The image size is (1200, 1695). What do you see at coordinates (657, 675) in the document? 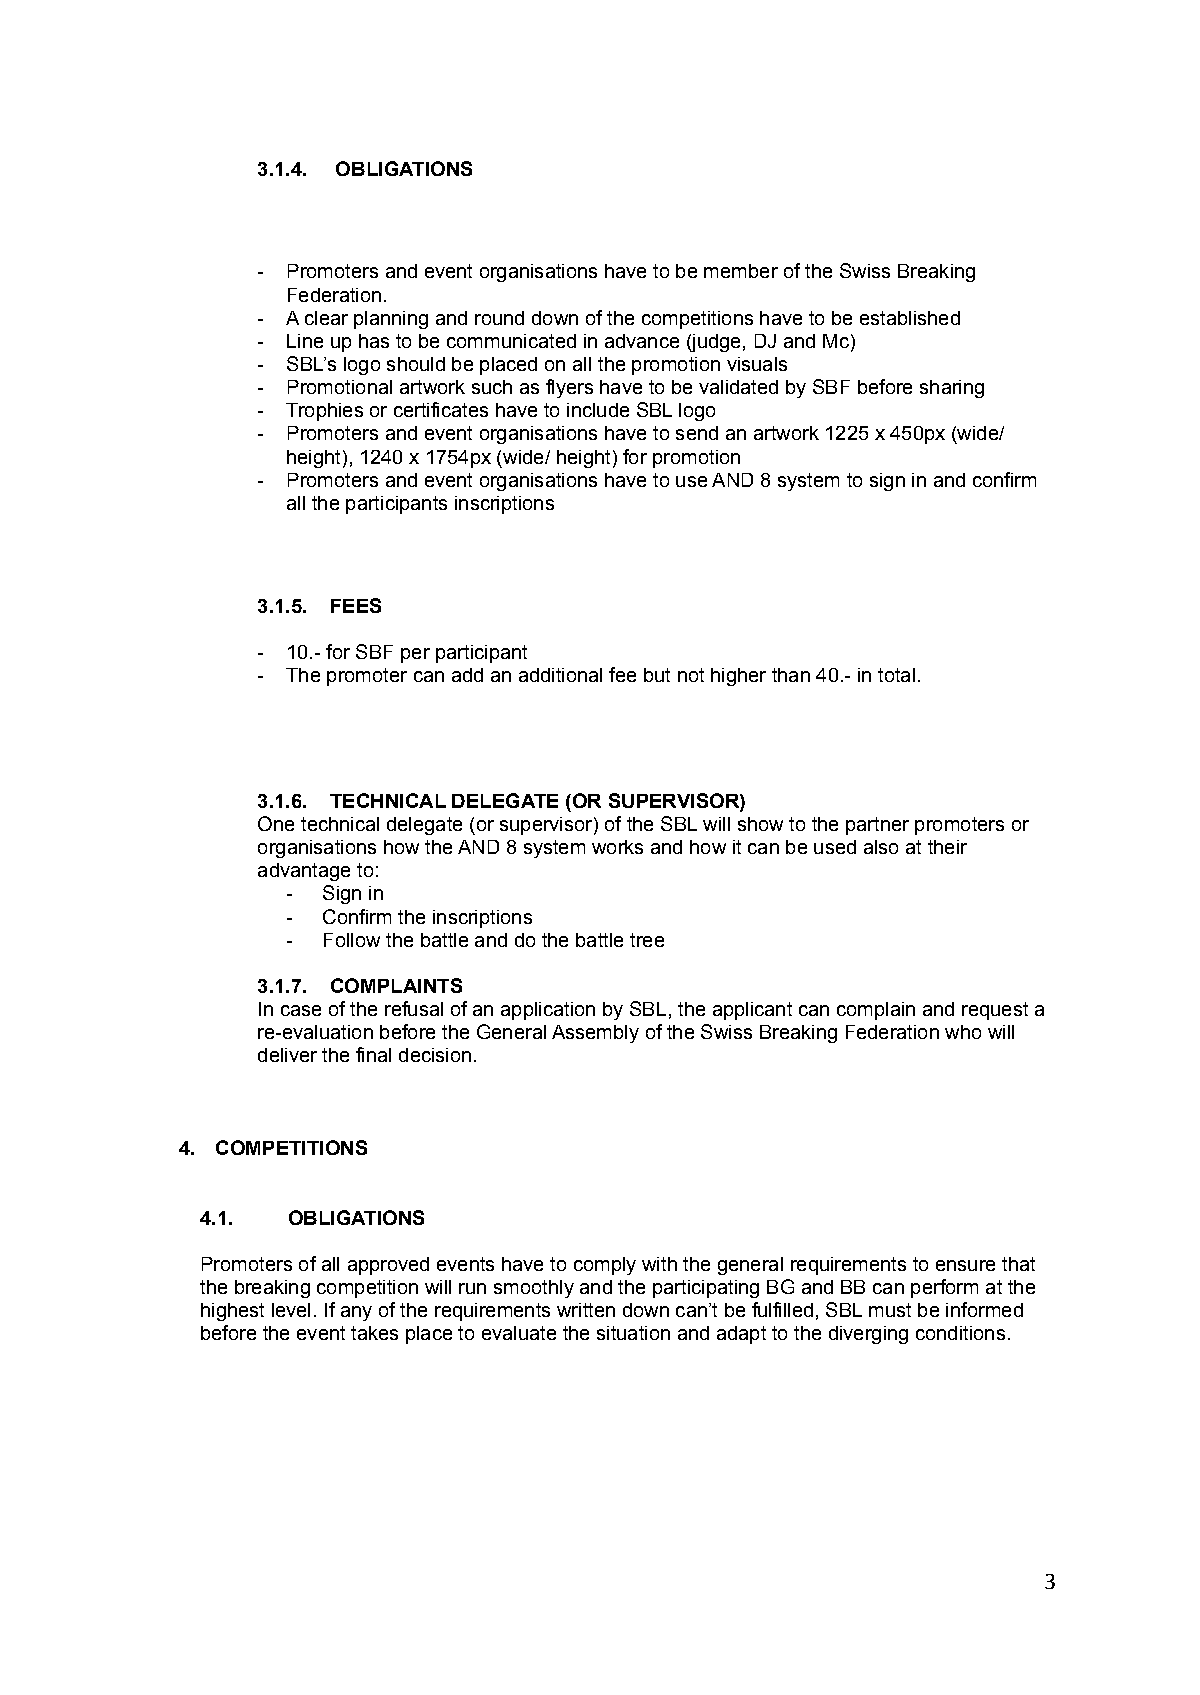
I see `but` at bounding box center [657, 675].
